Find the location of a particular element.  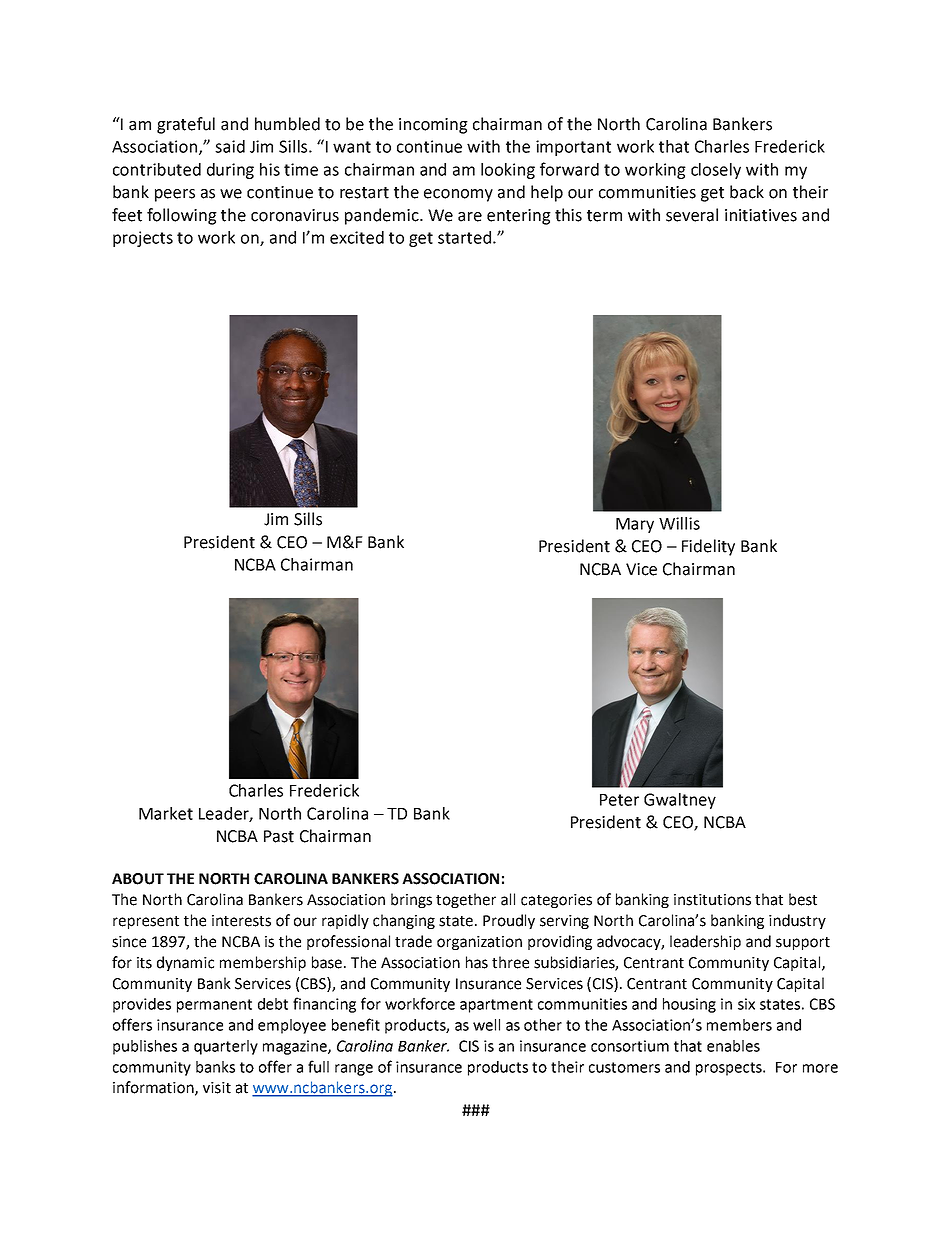

Fidelity is located at coordinates (708, 547).
